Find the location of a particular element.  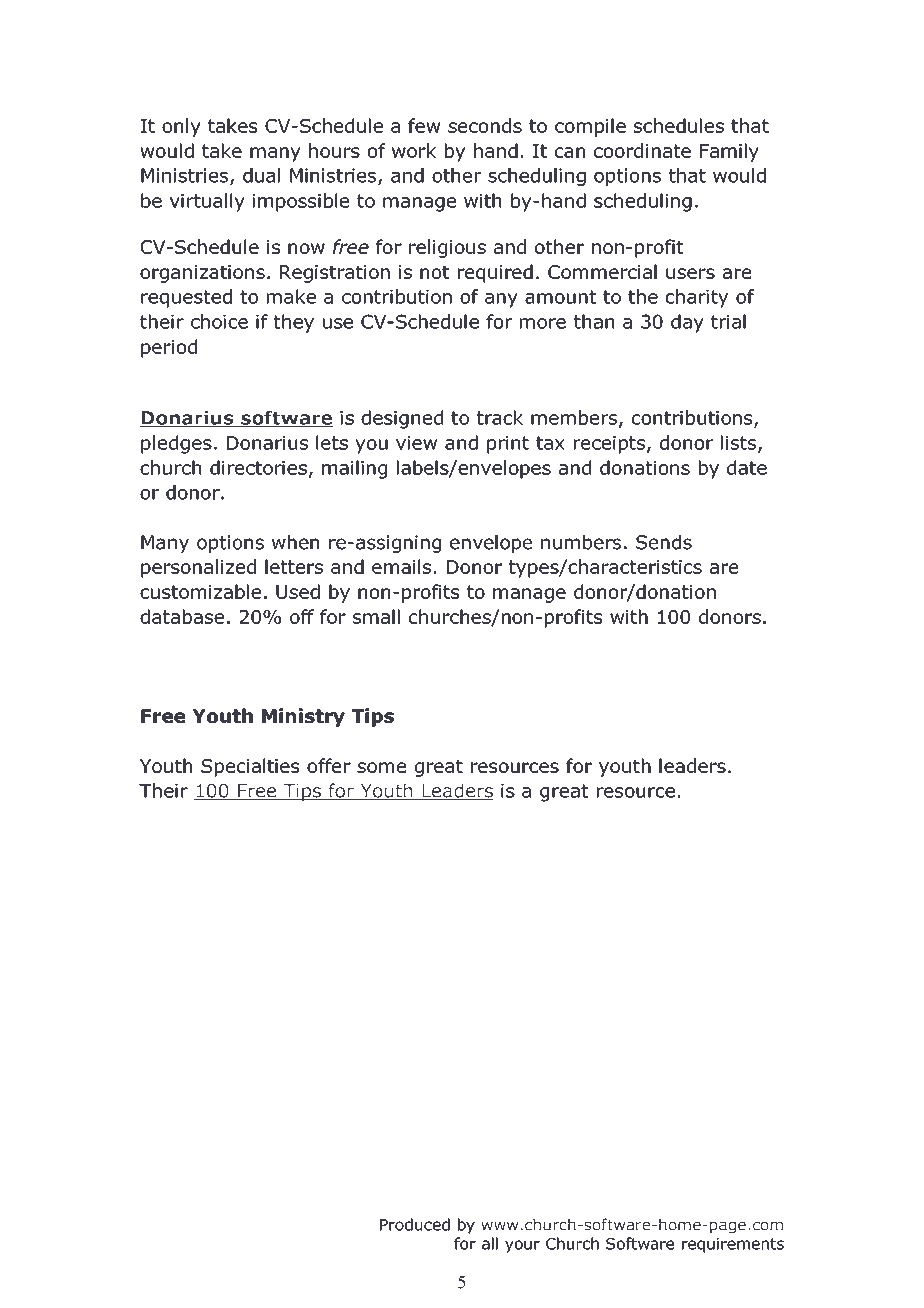

your is located at coordinates (522, 1246).
